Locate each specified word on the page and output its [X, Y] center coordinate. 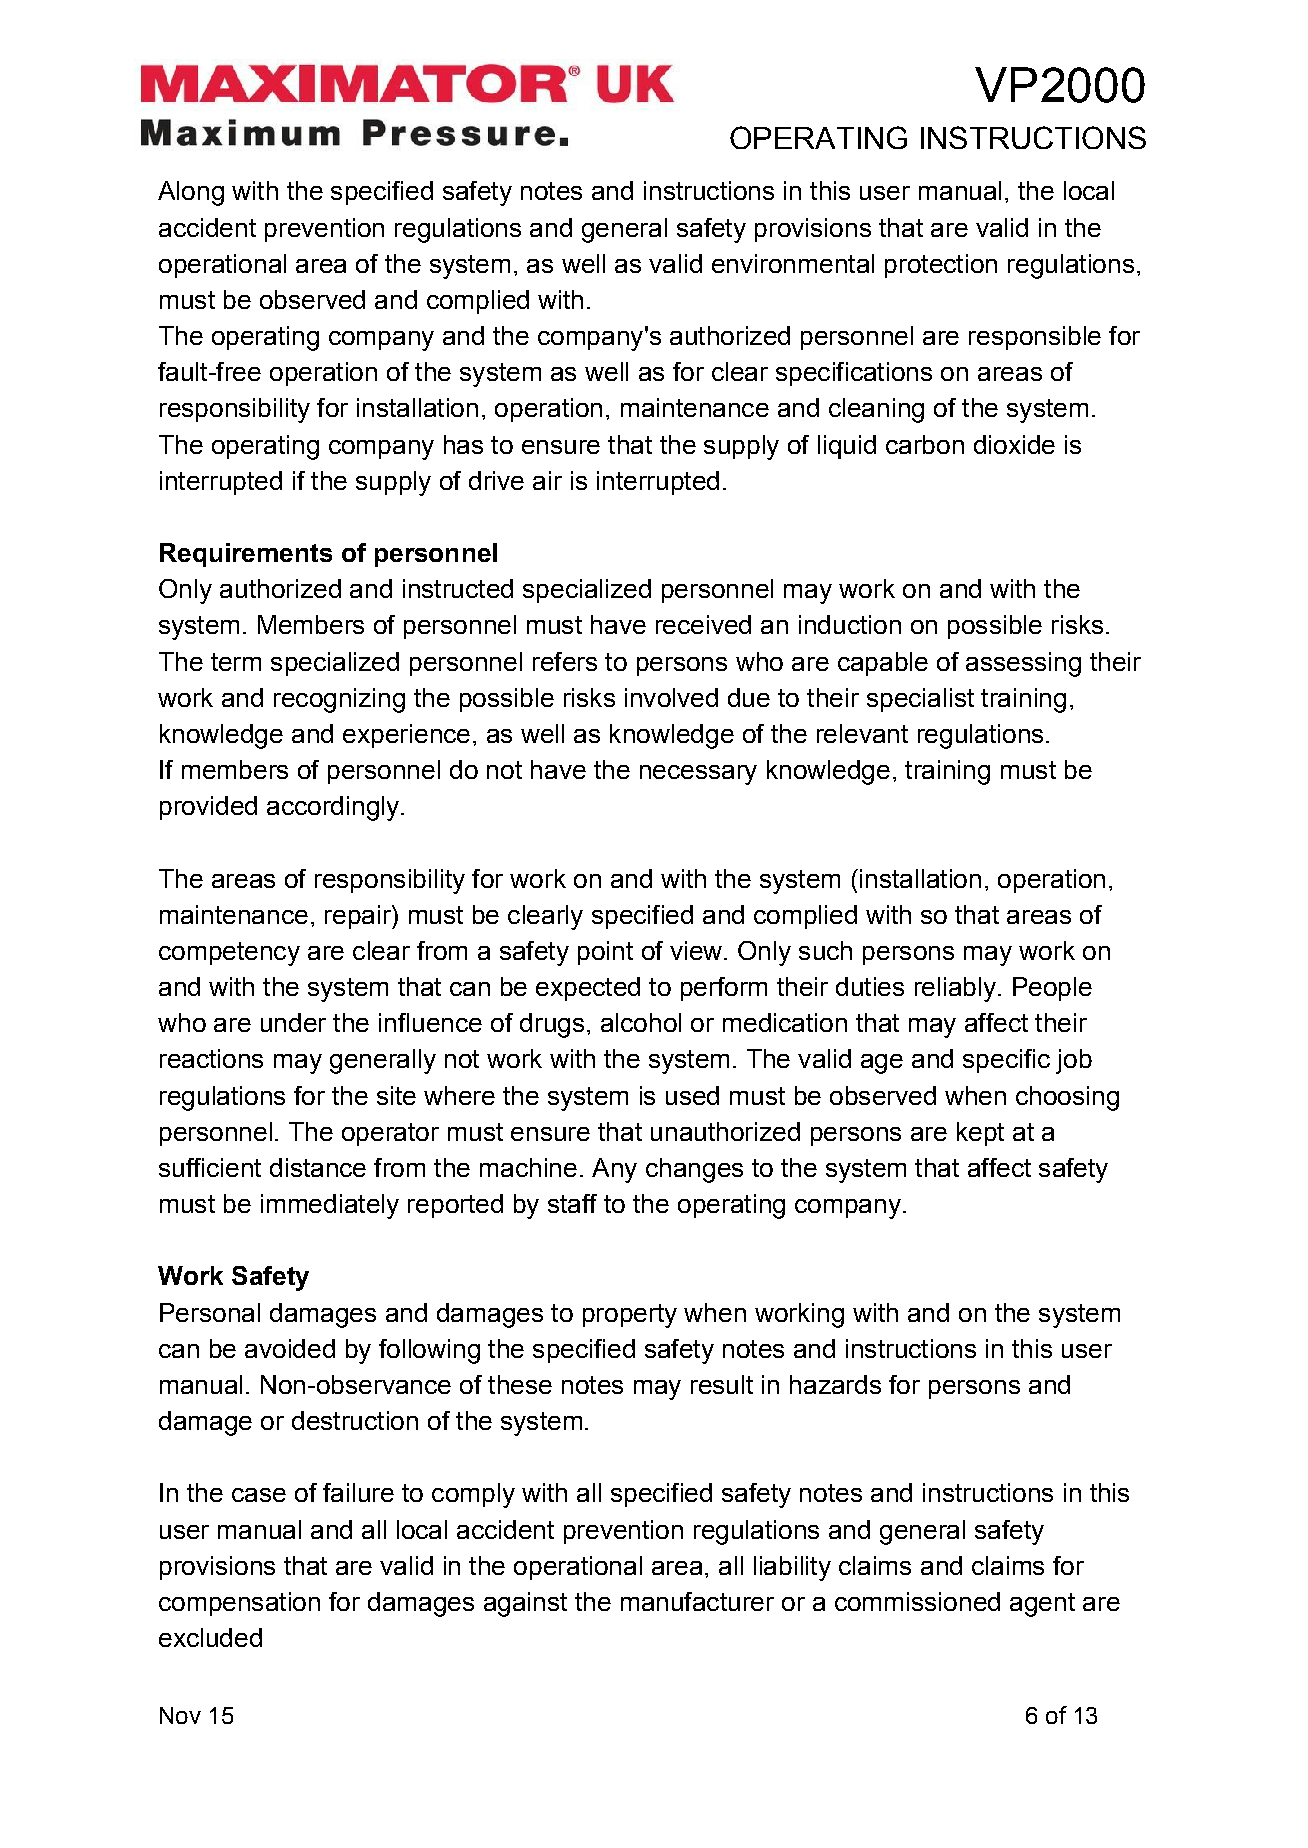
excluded [210, 1637]
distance [318, 1167]
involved [671, 697]
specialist [920, 700]
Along [191, 193]
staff [572, 1203]
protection [941, 266]
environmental [793, 263]
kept [980, 1134]
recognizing [339, 700]
